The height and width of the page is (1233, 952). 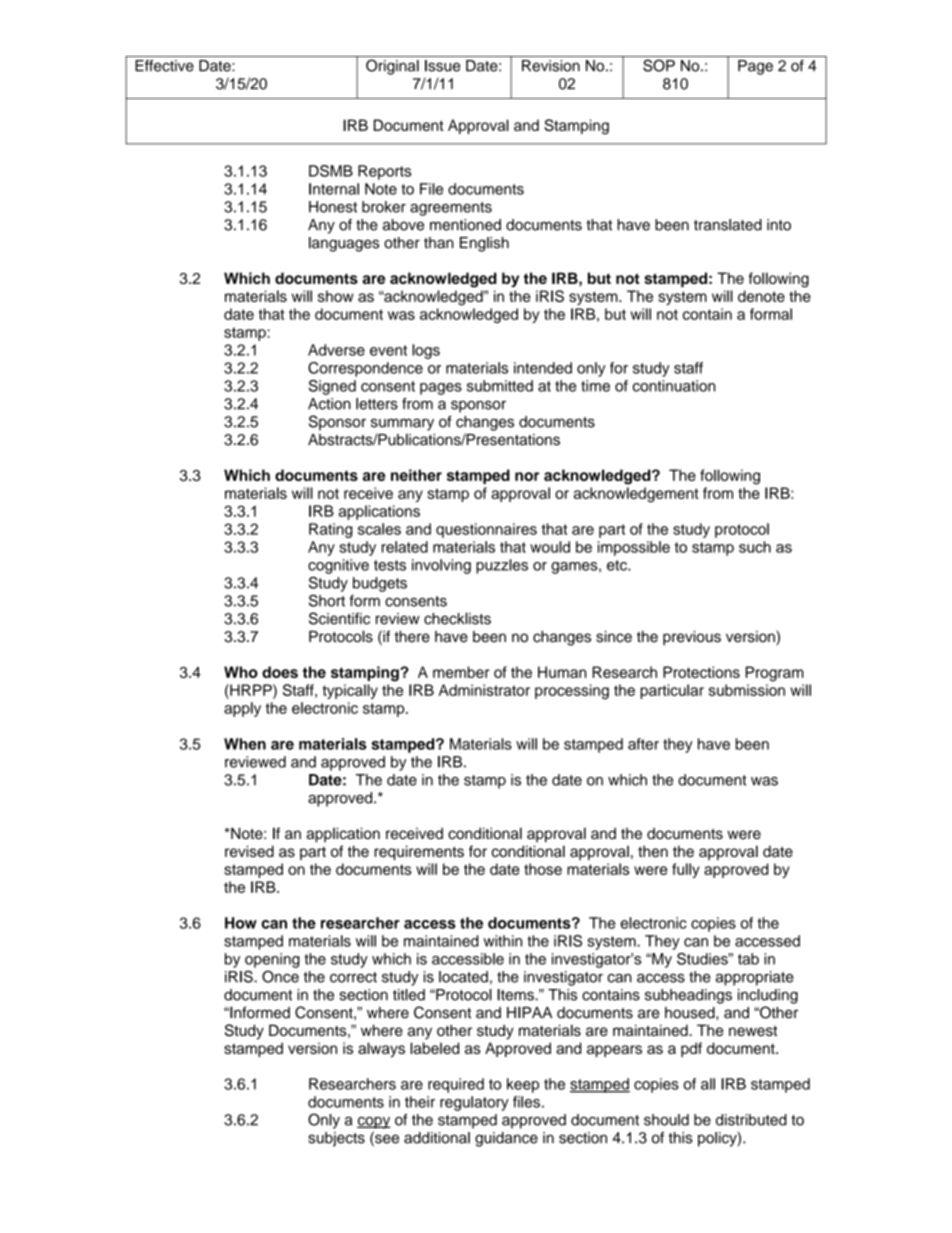 What do you see at coordinates (245, 744) in the page?
I see `When` at bounding box center [245, 744].
